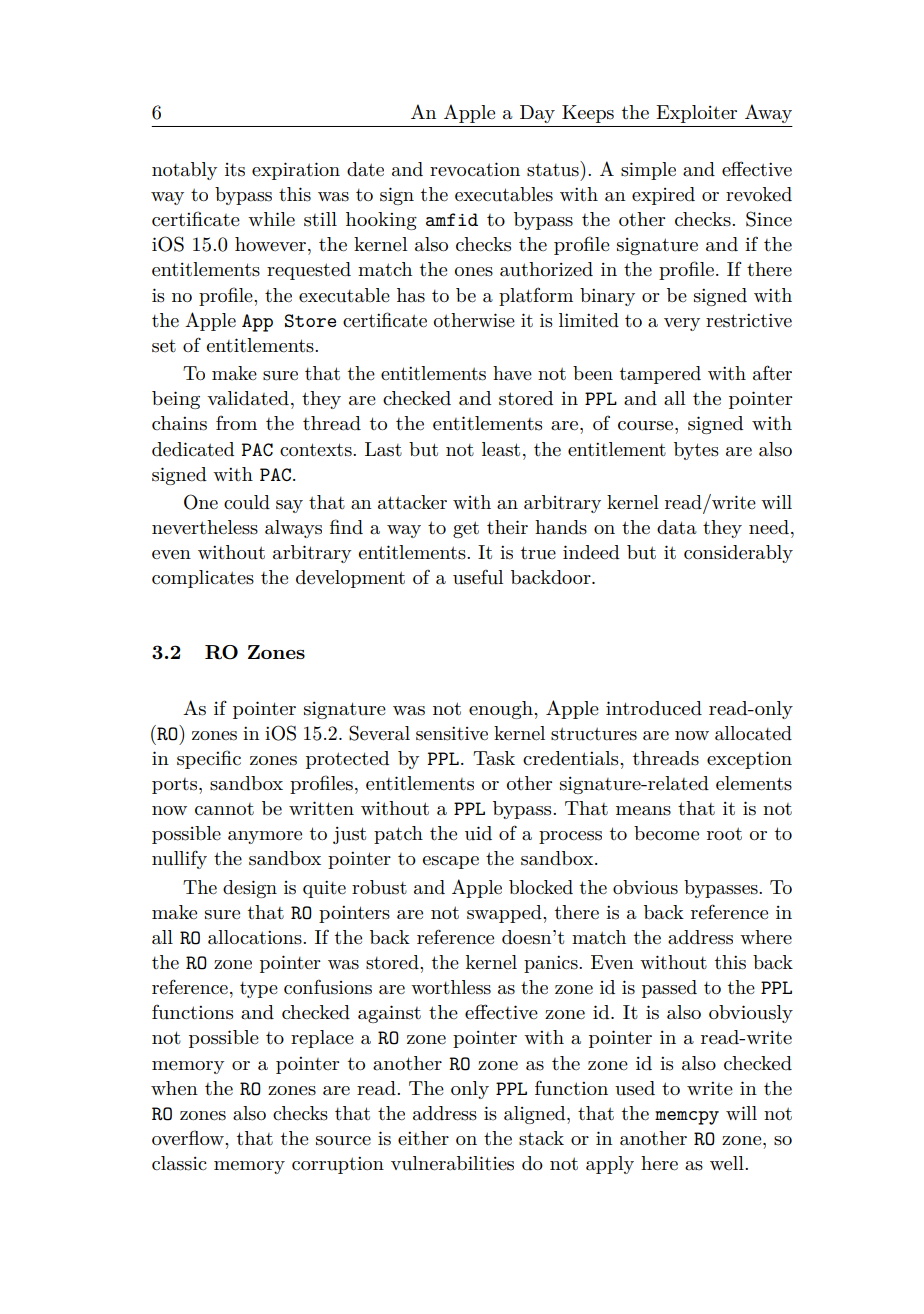 Image resolution: width=924 pixels, height=1314 pixels. I want to click on classic, so click(179, 1163).
